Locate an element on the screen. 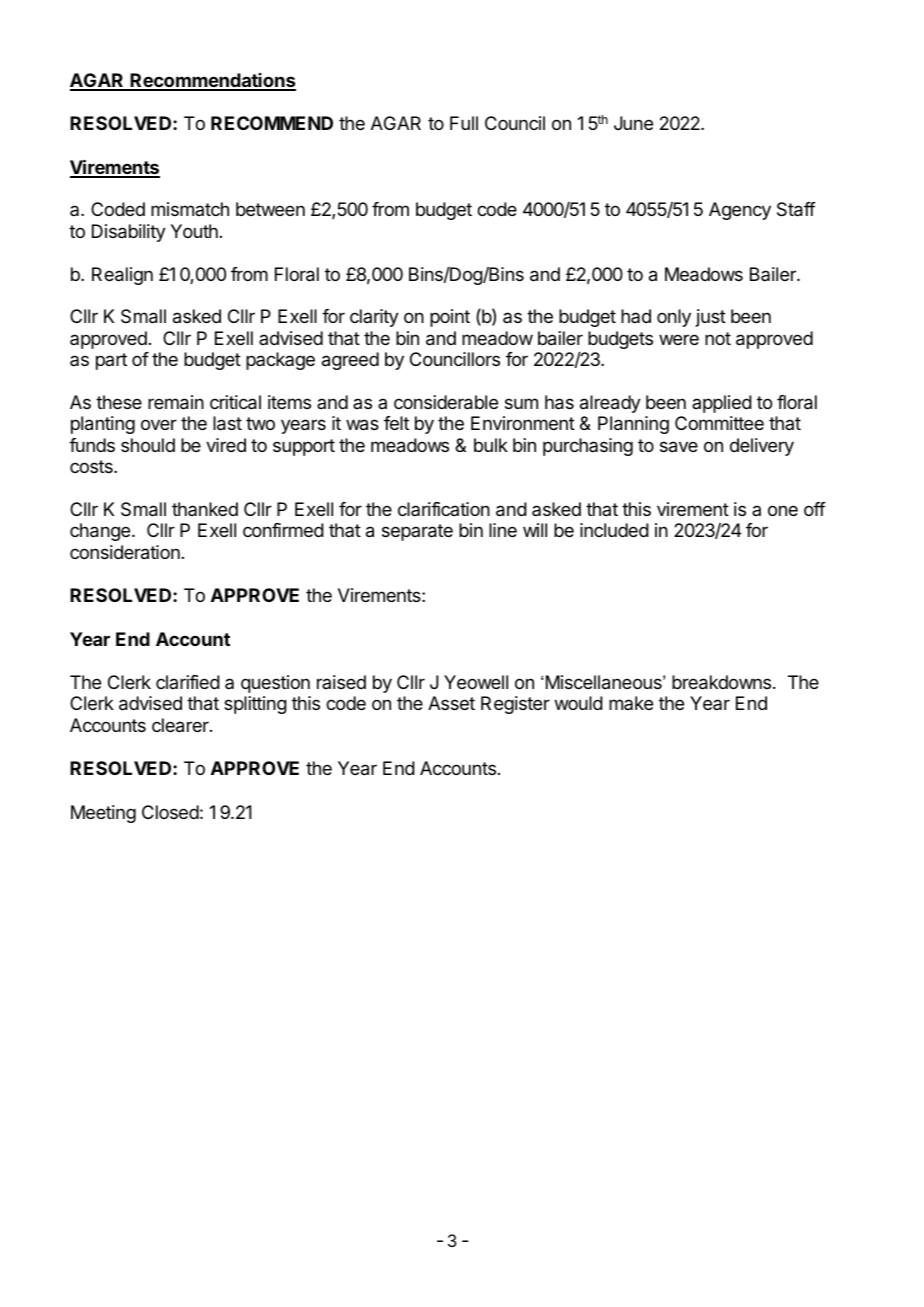 The width and height of the screenshot is (924, 1307). Full is located at coordinates (464, 123).
